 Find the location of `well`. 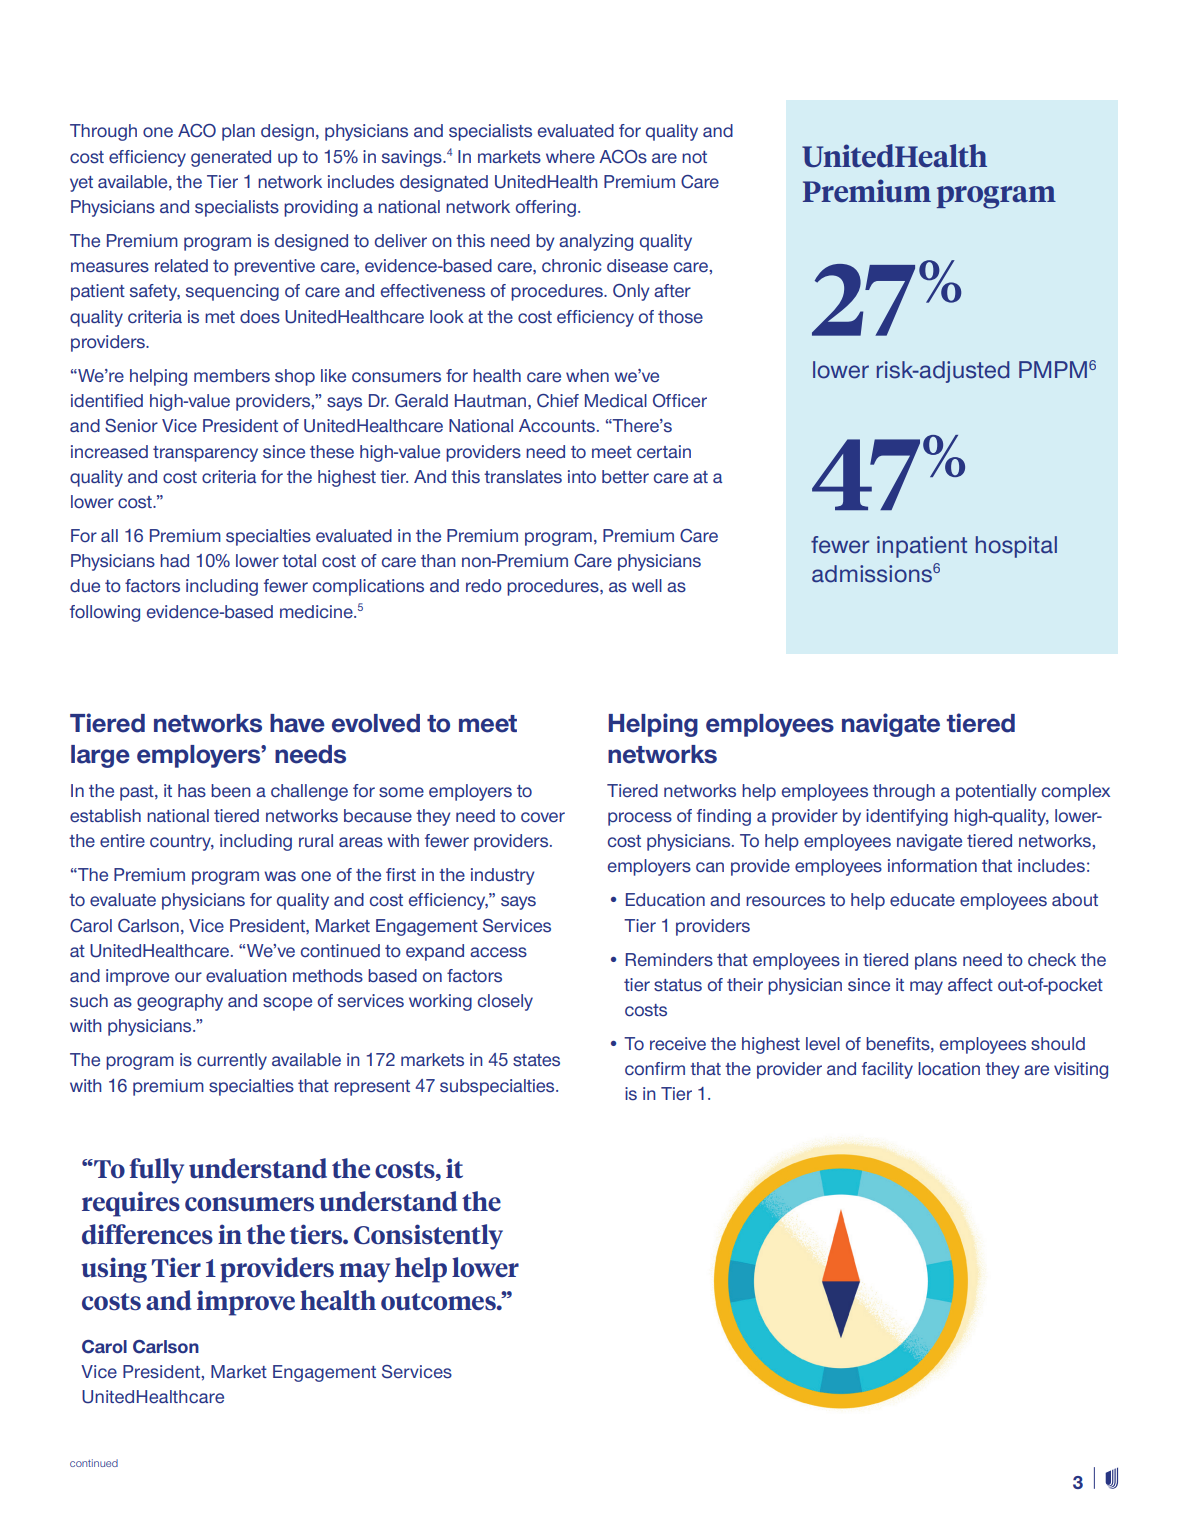

well is located at coordinates (647, 585).
